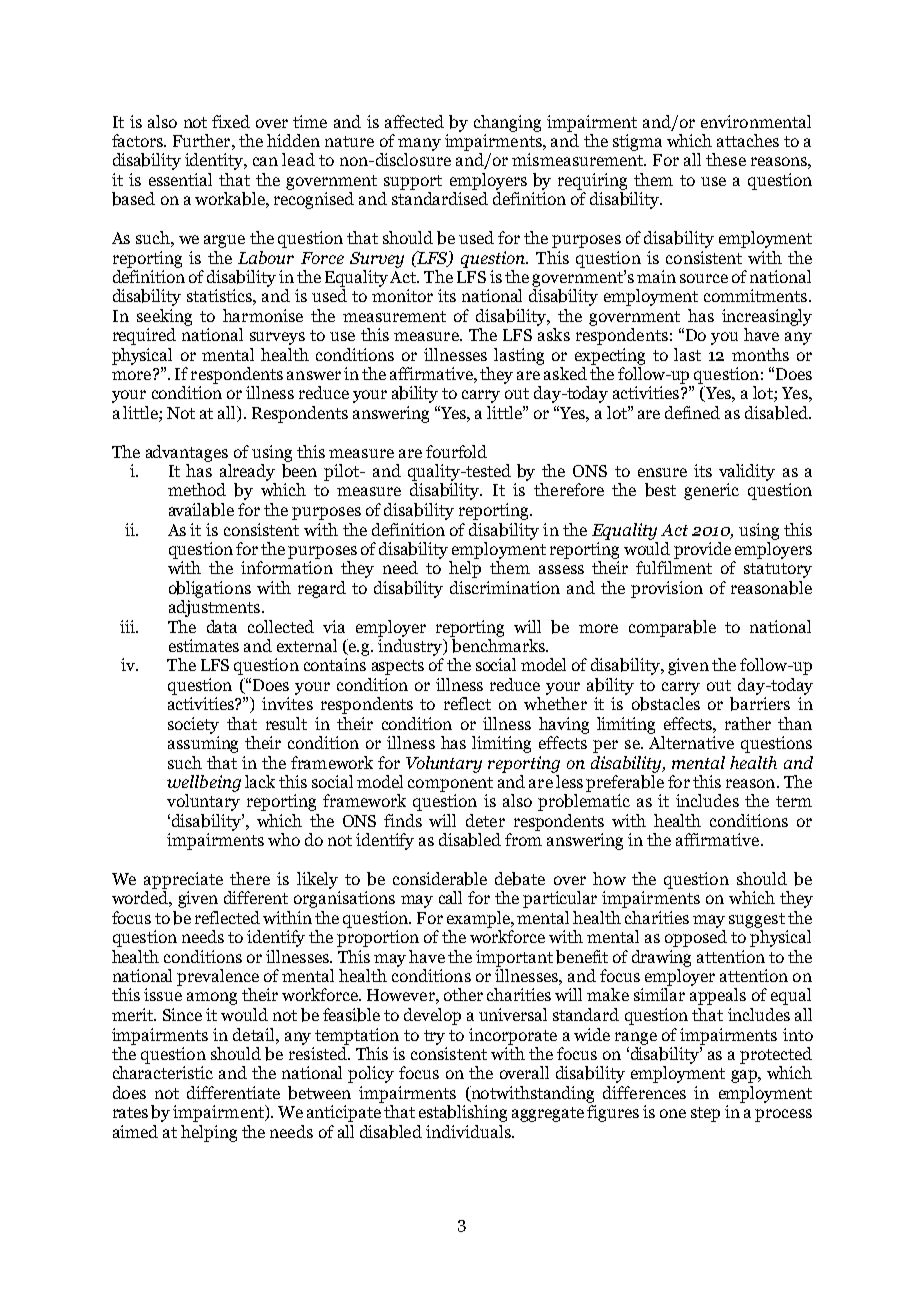 Image resolution: width=924 pixels, height=1308 pixels. I want to click on considerable, so click(440, 879).
